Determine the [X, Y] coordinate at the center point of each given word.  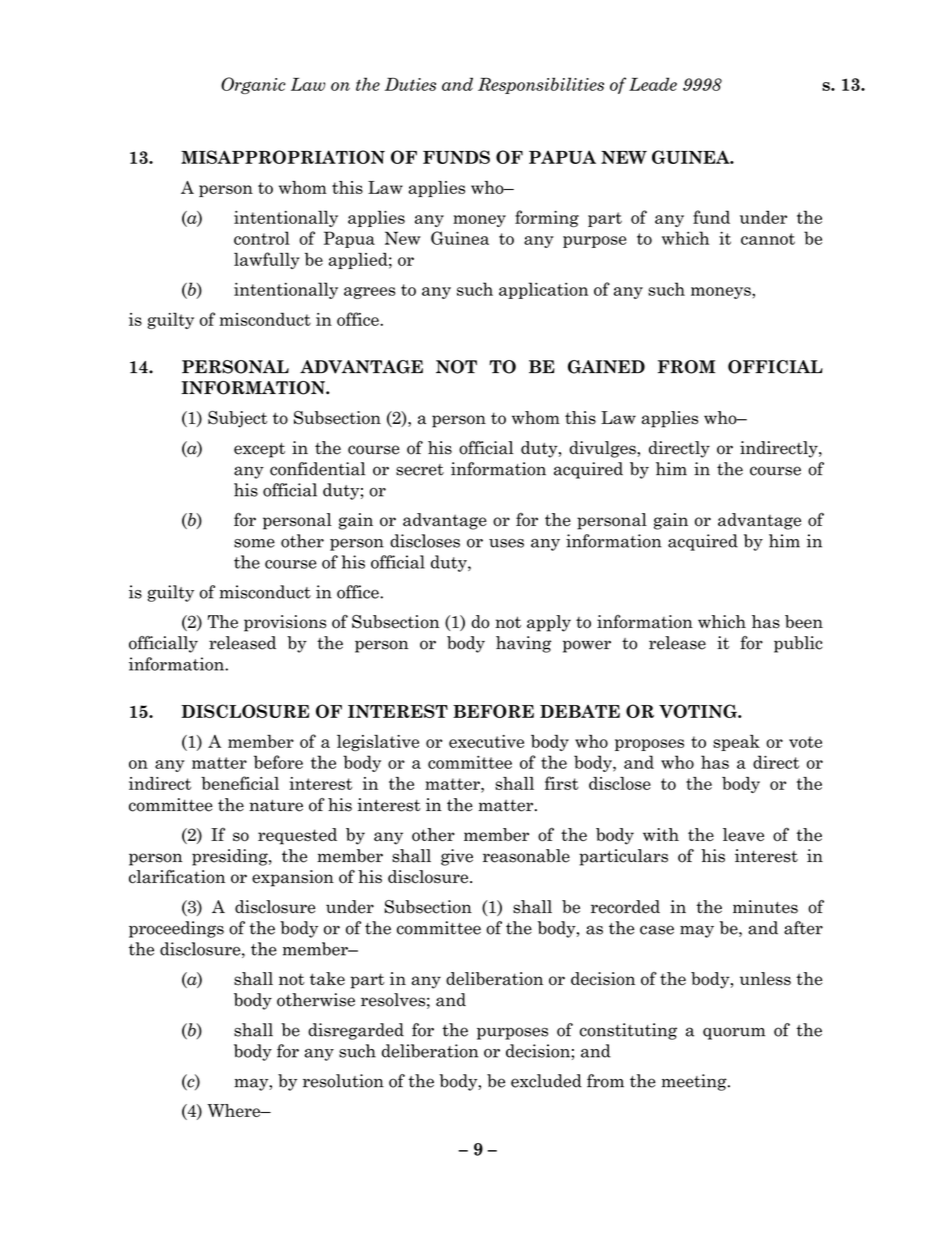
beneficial [240, 783]
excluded [546, 1081]
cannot [768, 239]
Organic [253, 85]
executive [486, 741]
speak [736, 743]
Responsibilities [541, 85]
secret [420, 470]
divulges [604, 449]
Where [235, 1110]
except [259, 450]
